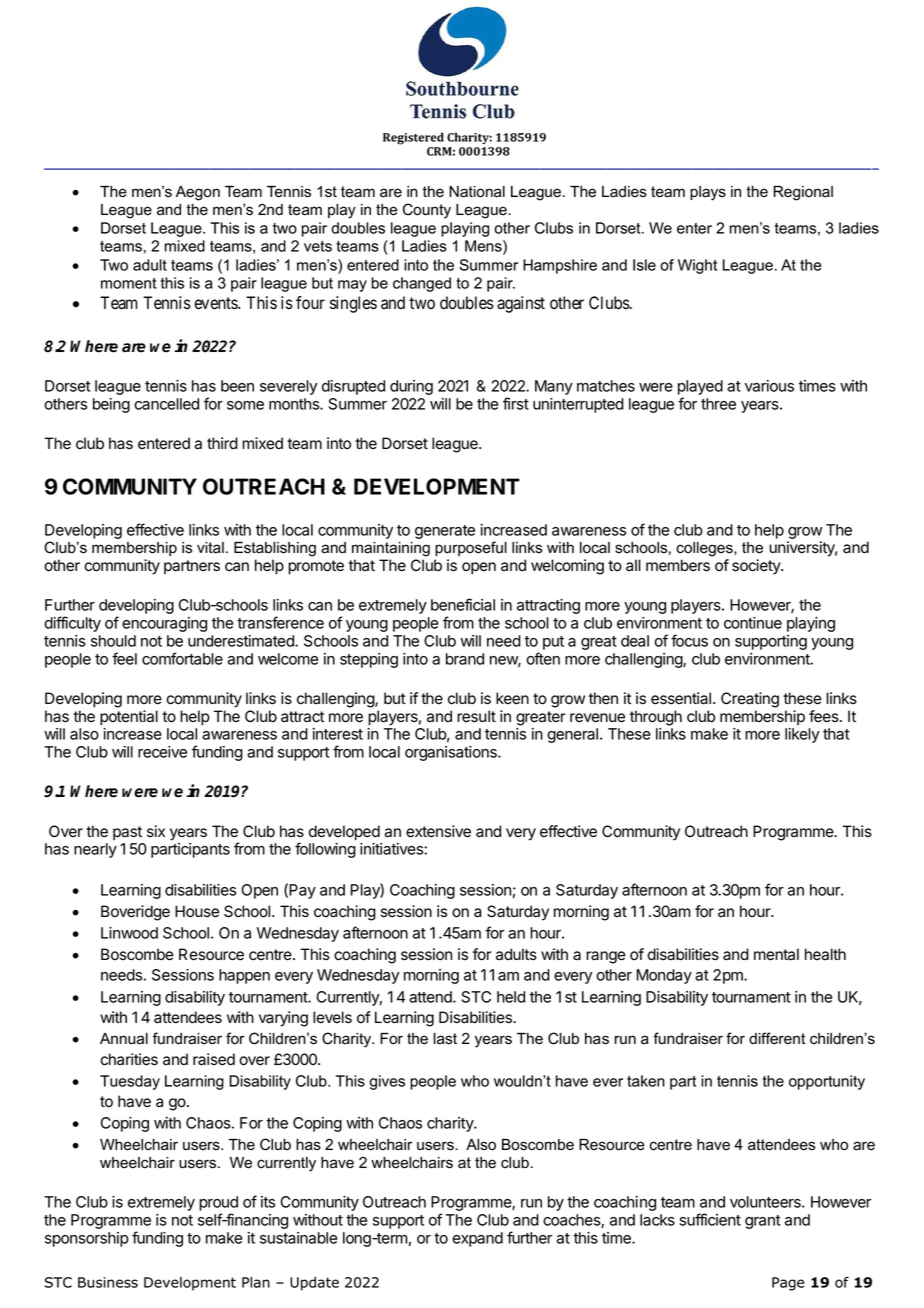  Describe the element at coordinates (803, 193) in the page. I see `Regional` at that location.
